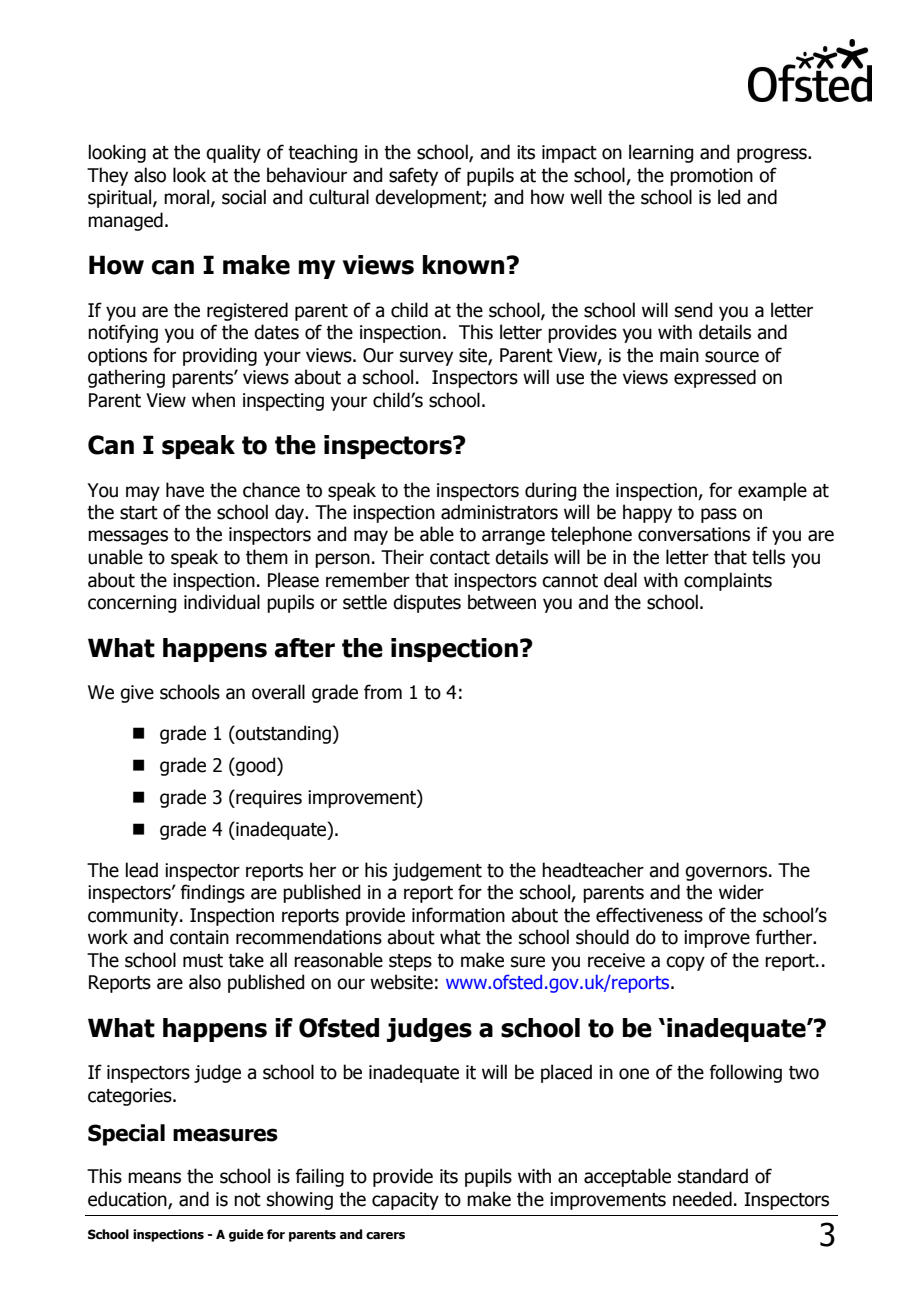 Image resolution: width=924 pixels, height=1308 pixels. I want to click on from, so click(383, 692).
